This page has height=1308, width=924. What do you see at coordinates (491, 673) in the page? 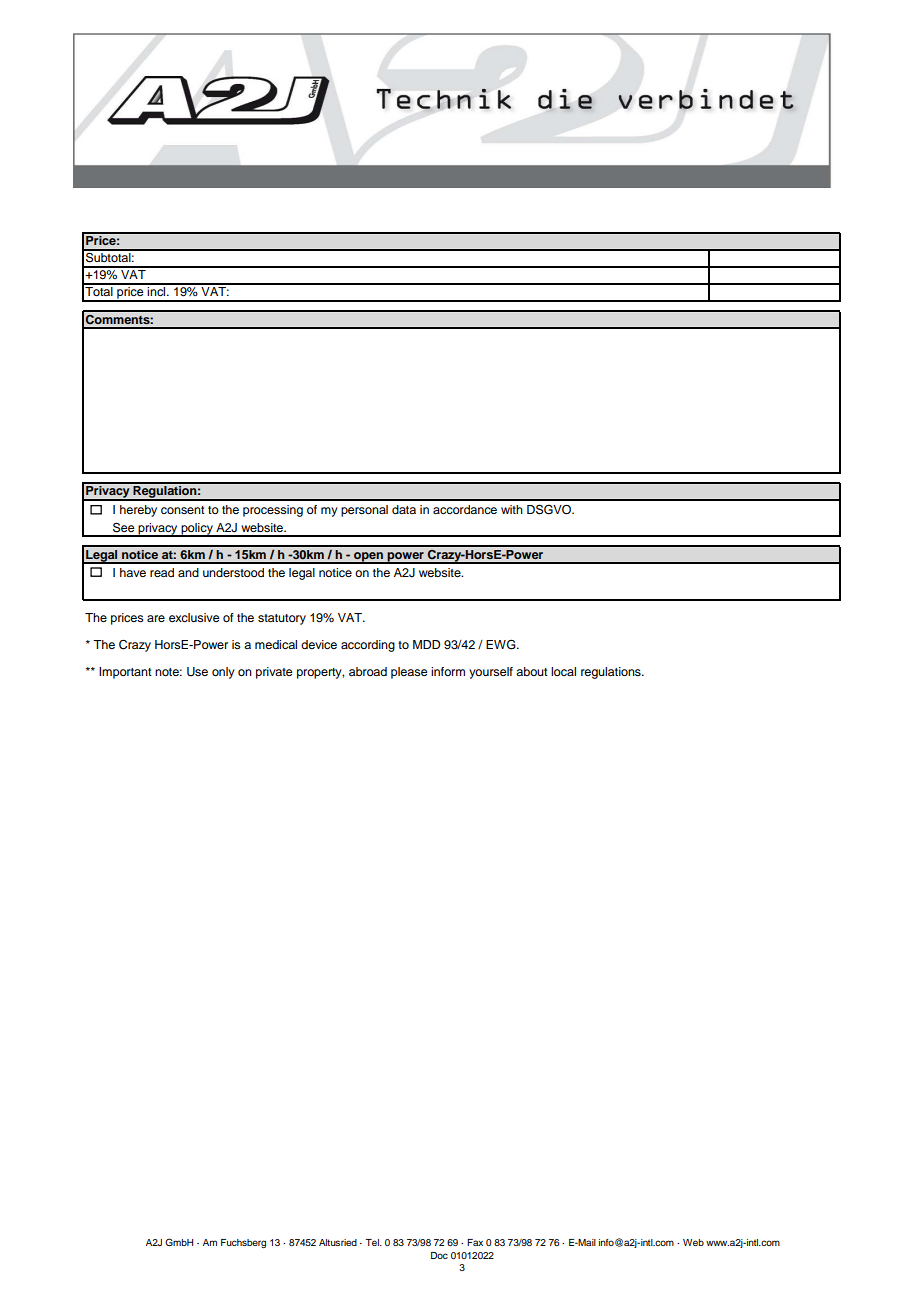
I see `yourself` at bounding box center [491, 673].
